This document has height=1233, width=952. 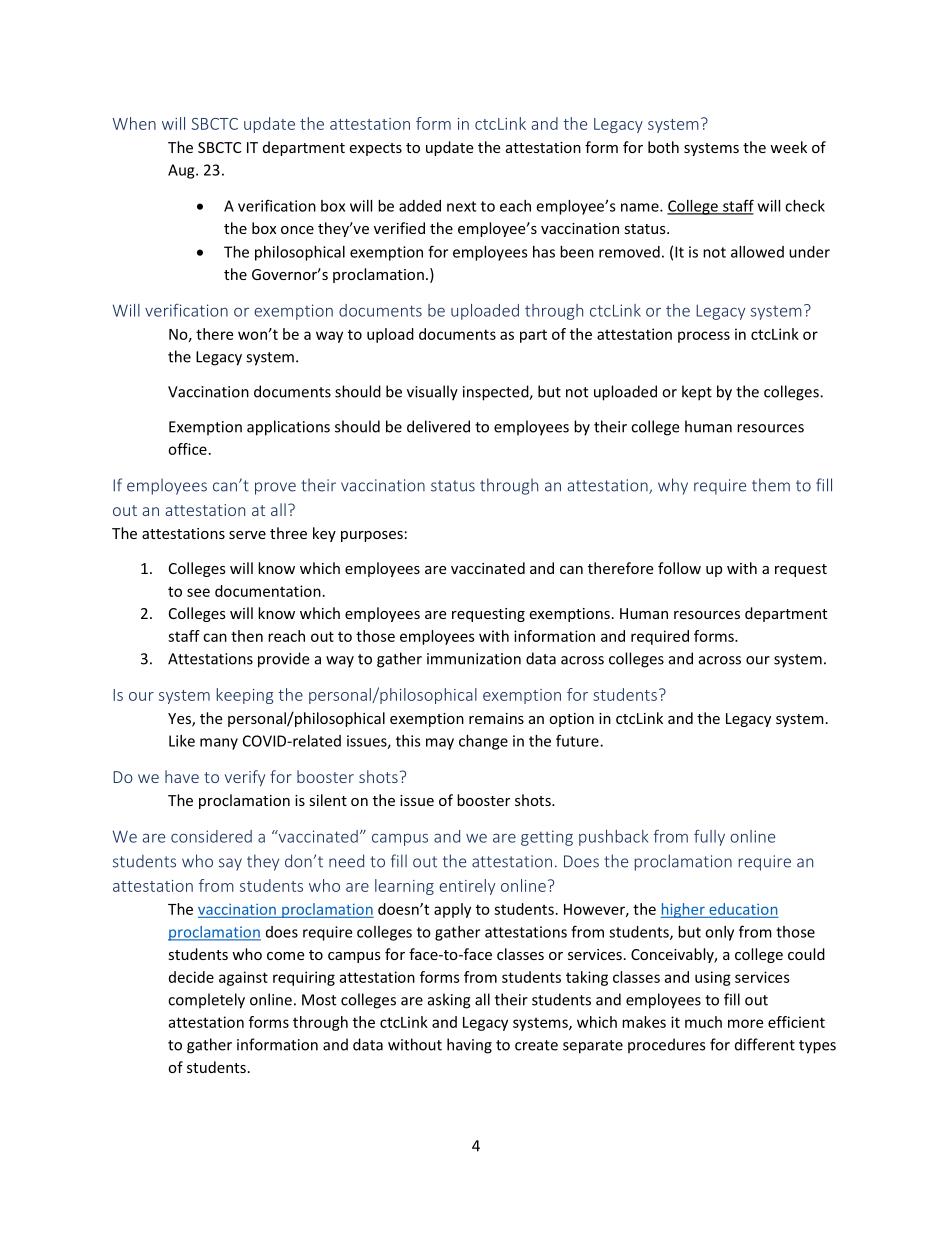 What do you see at coordinates (245, 696) in the document?
I see `keeping` at bounding box center [245, 696].
